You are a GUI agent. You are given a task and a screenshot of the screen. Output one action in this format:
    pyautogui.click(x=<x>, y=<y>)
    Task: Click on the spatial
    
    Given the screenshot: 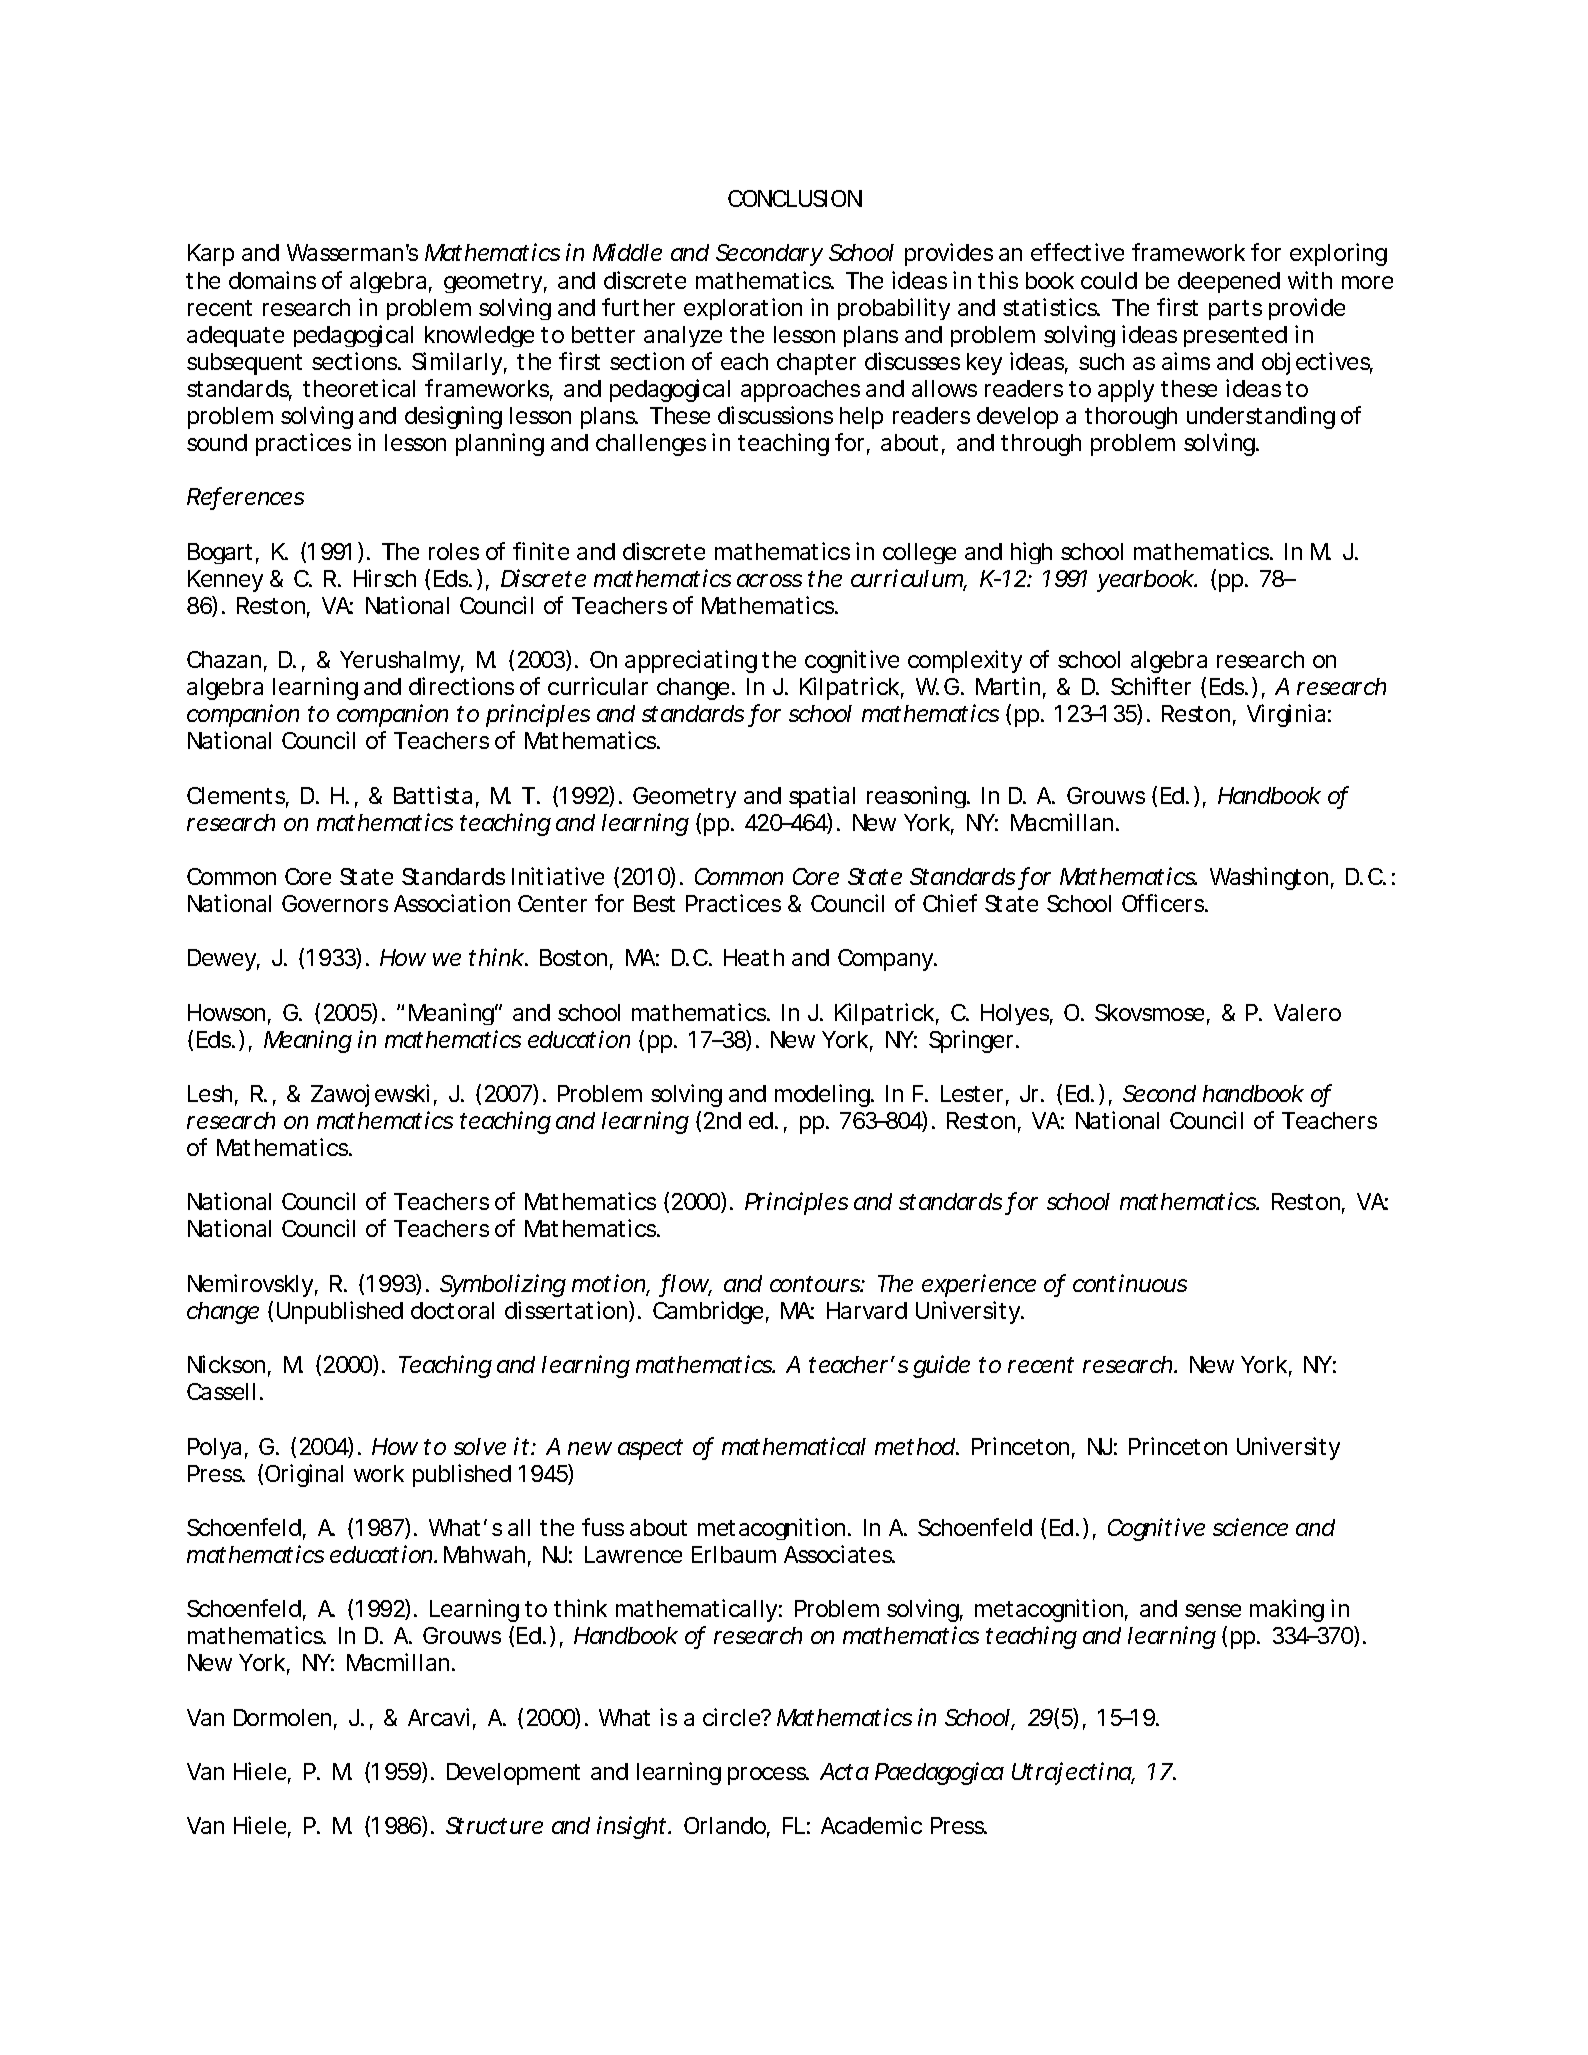 What is the action you would take?
    pyautogui.click(x=822, y=797)
